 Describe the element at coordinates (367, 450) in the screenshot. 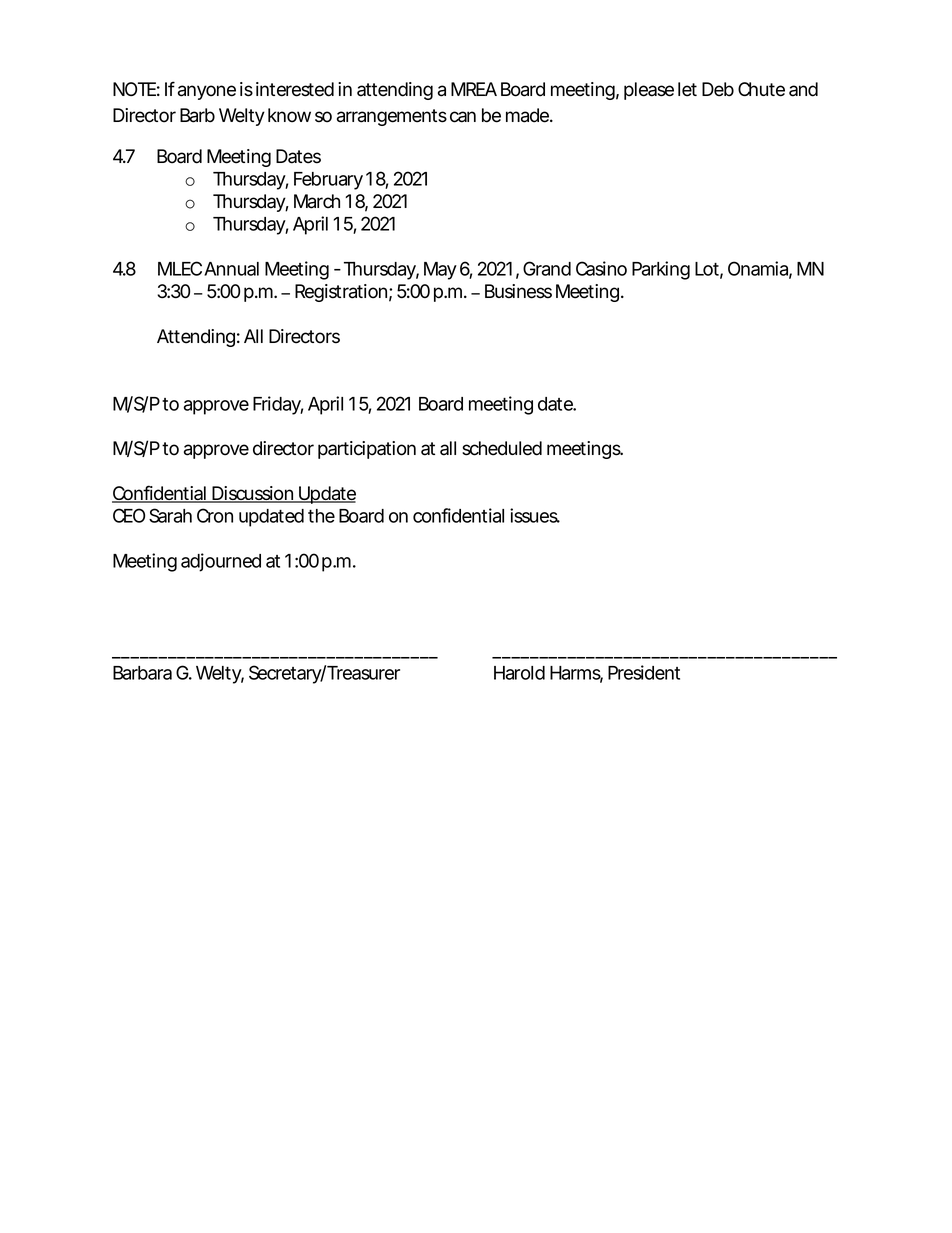

I see `participation` at that location.
